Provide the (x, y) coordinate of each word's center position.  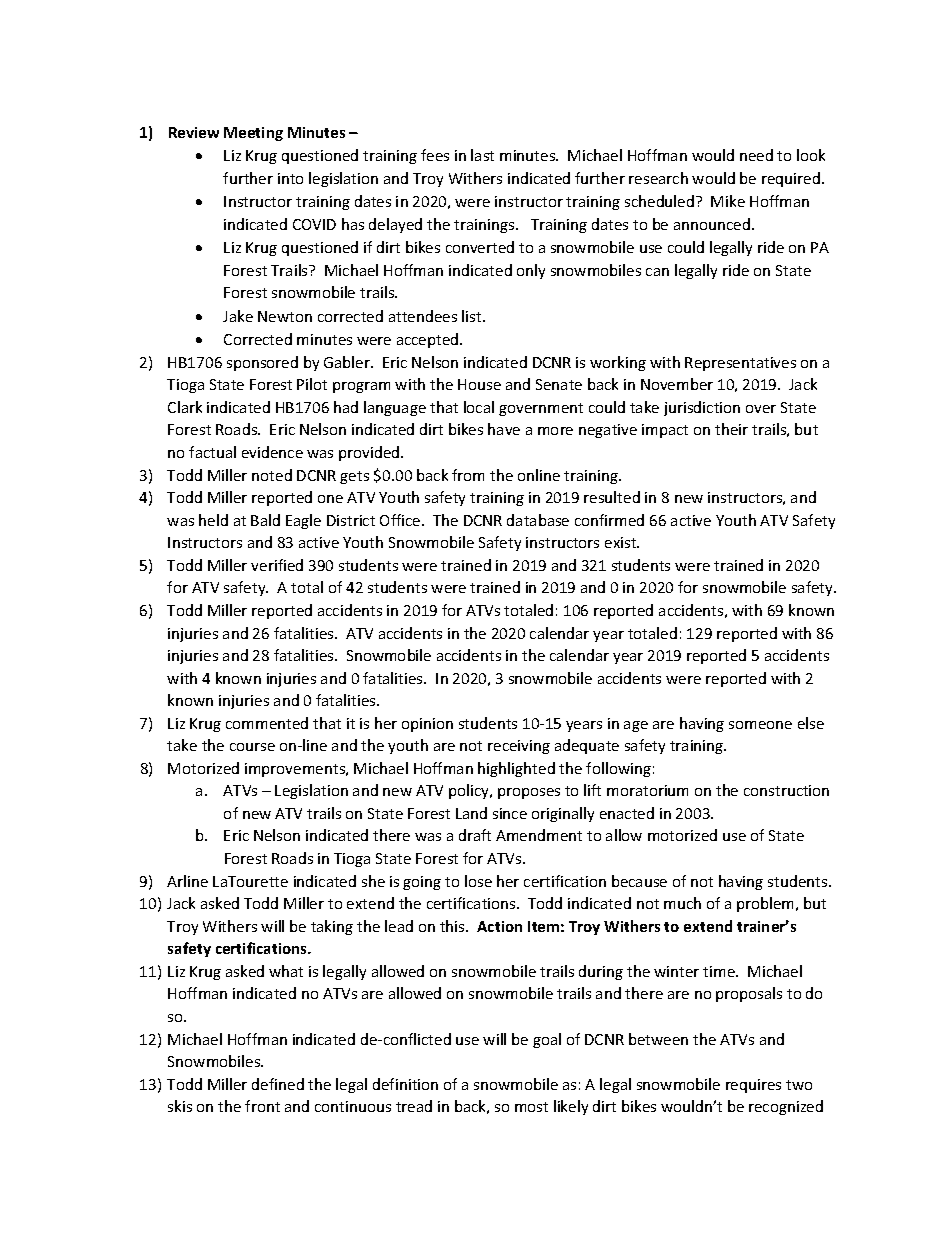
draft (475, 835)
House (479, 384)
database (538, 520)
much (682, 903)
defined (278, 1084)
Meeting (253, 134)
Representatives (740, 364)
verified (277, 565)
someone (760, 725)
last (482, 155)
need (756, 155)
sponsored (262, 363)
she (373, 881)
